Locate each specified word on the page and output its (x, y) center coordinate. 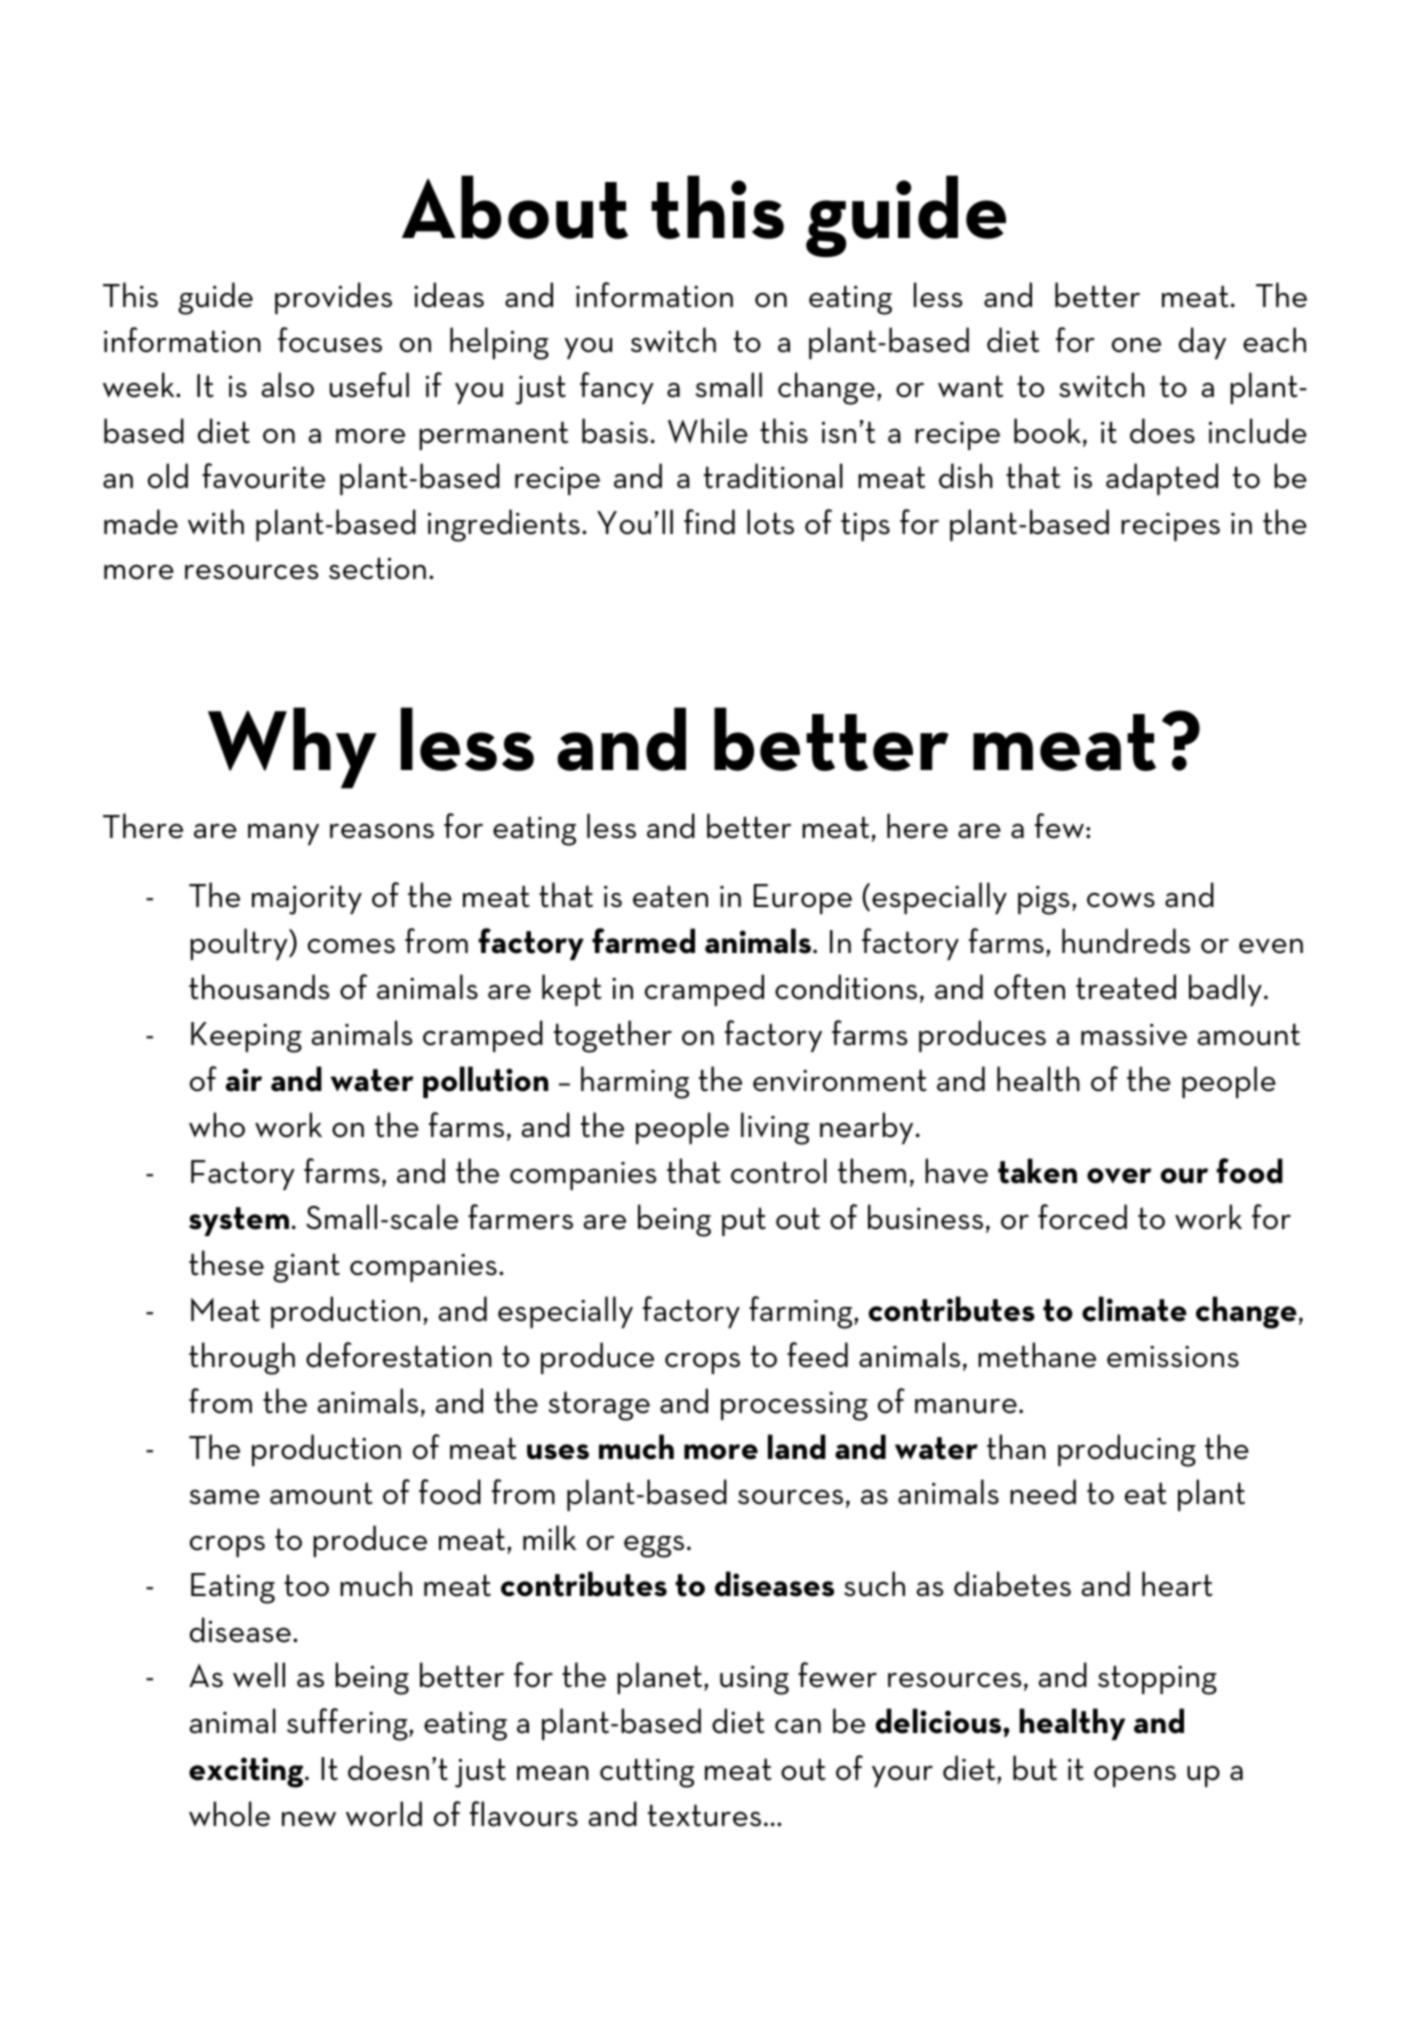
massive (1134, 1035)
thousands (259, 987)
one (1136, 345)
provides (333, 298)
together (613, 1036)
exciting (247, 1772)
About (515, 207)
